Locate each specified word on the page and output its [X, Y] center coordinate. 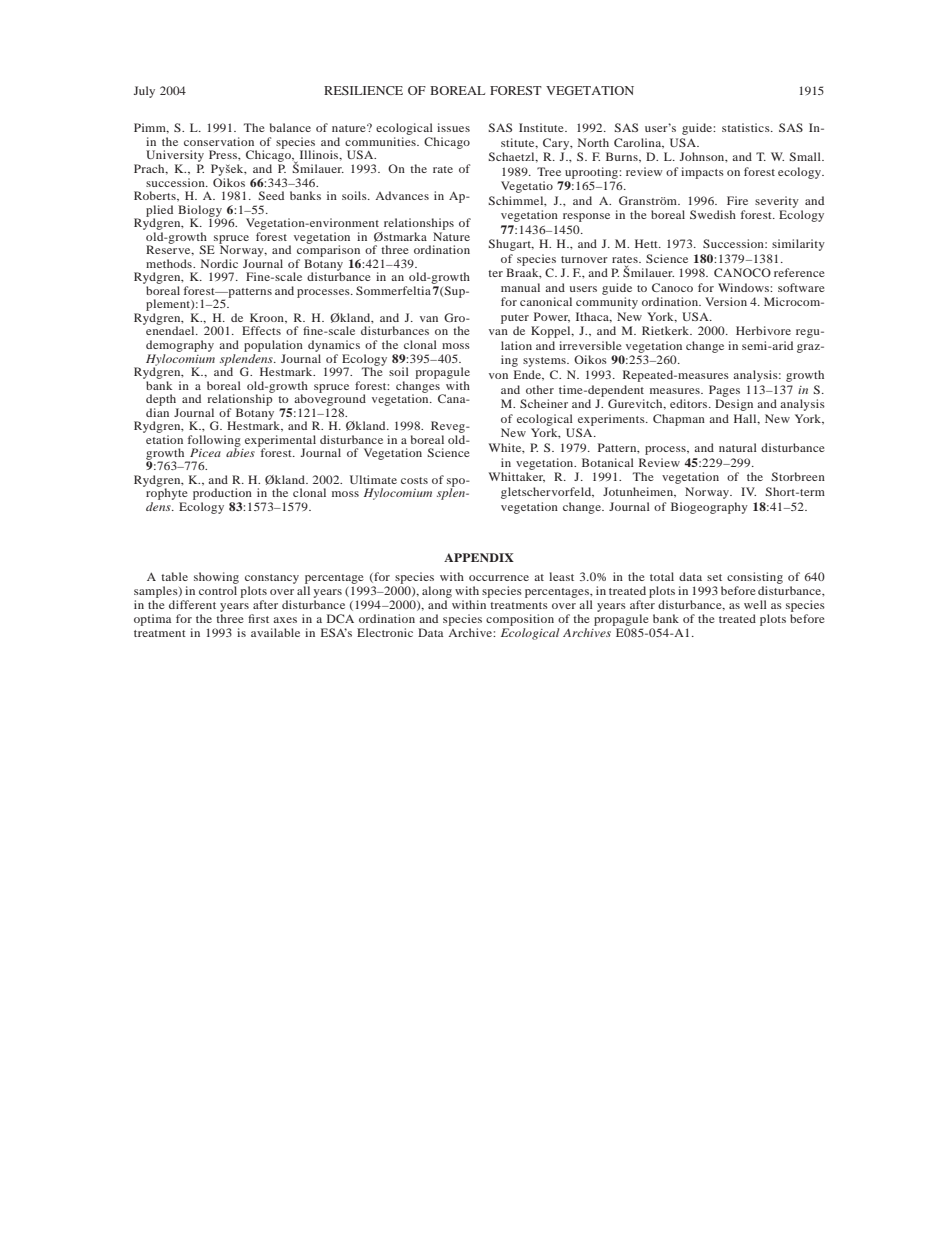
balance [290, 127]
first [258, 618]
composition [520, 620]
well [755, 604]
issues [453, 127]
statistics [747, 127]
